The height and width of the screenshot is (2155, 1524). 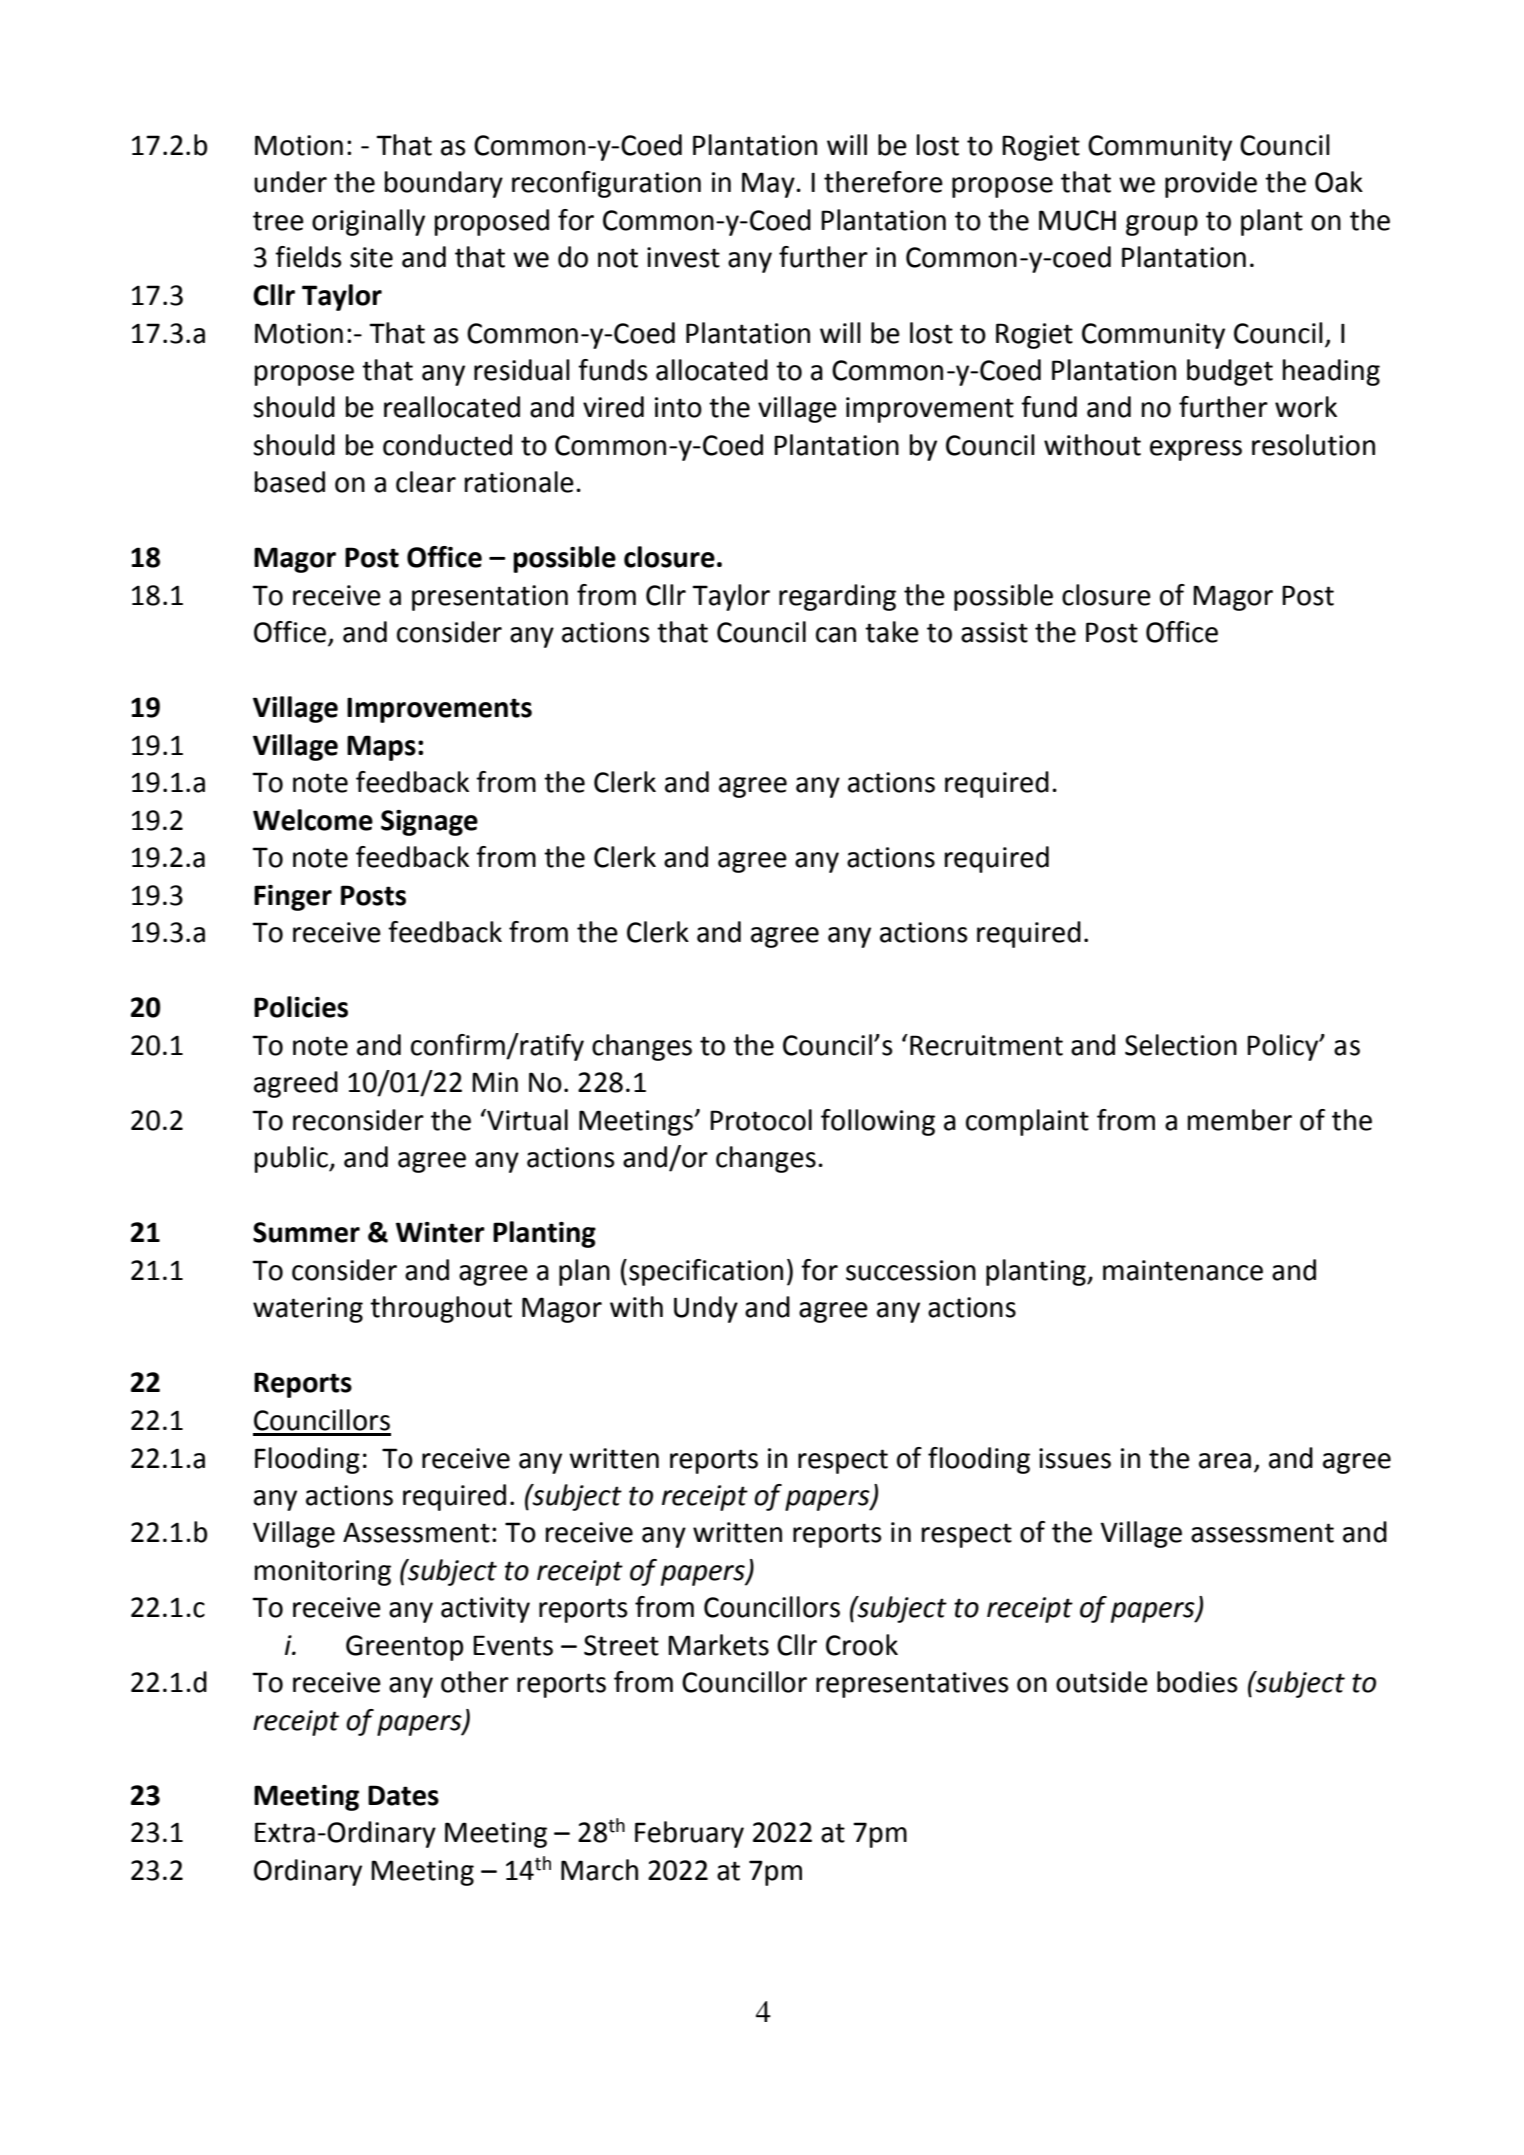 What do you see at coordinates (911, 1270) in the screenshot?
I see `succession` at bounding box center [911, 1270].
